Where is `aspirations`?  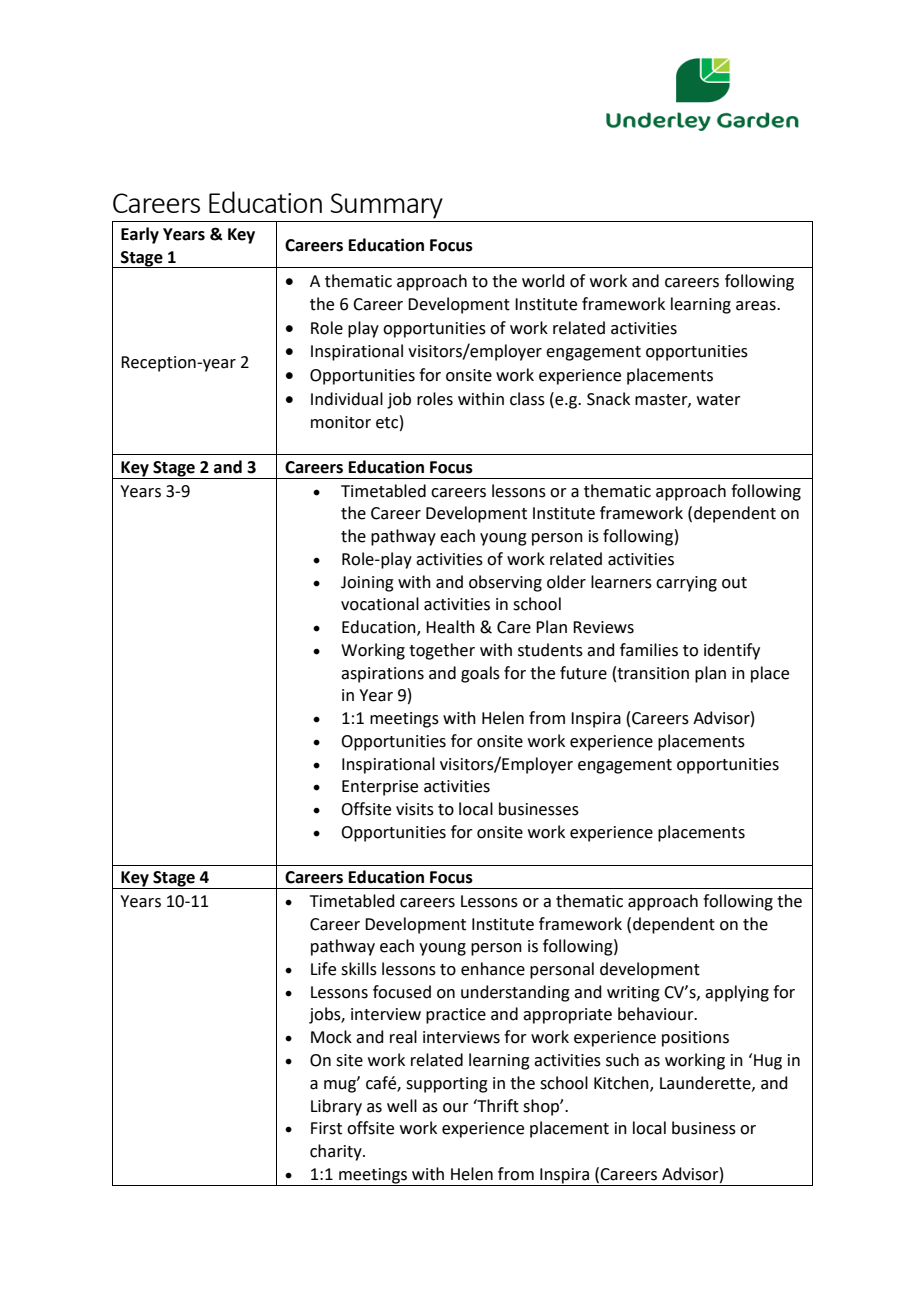 aspirations is located at coordinates (382, 675).
